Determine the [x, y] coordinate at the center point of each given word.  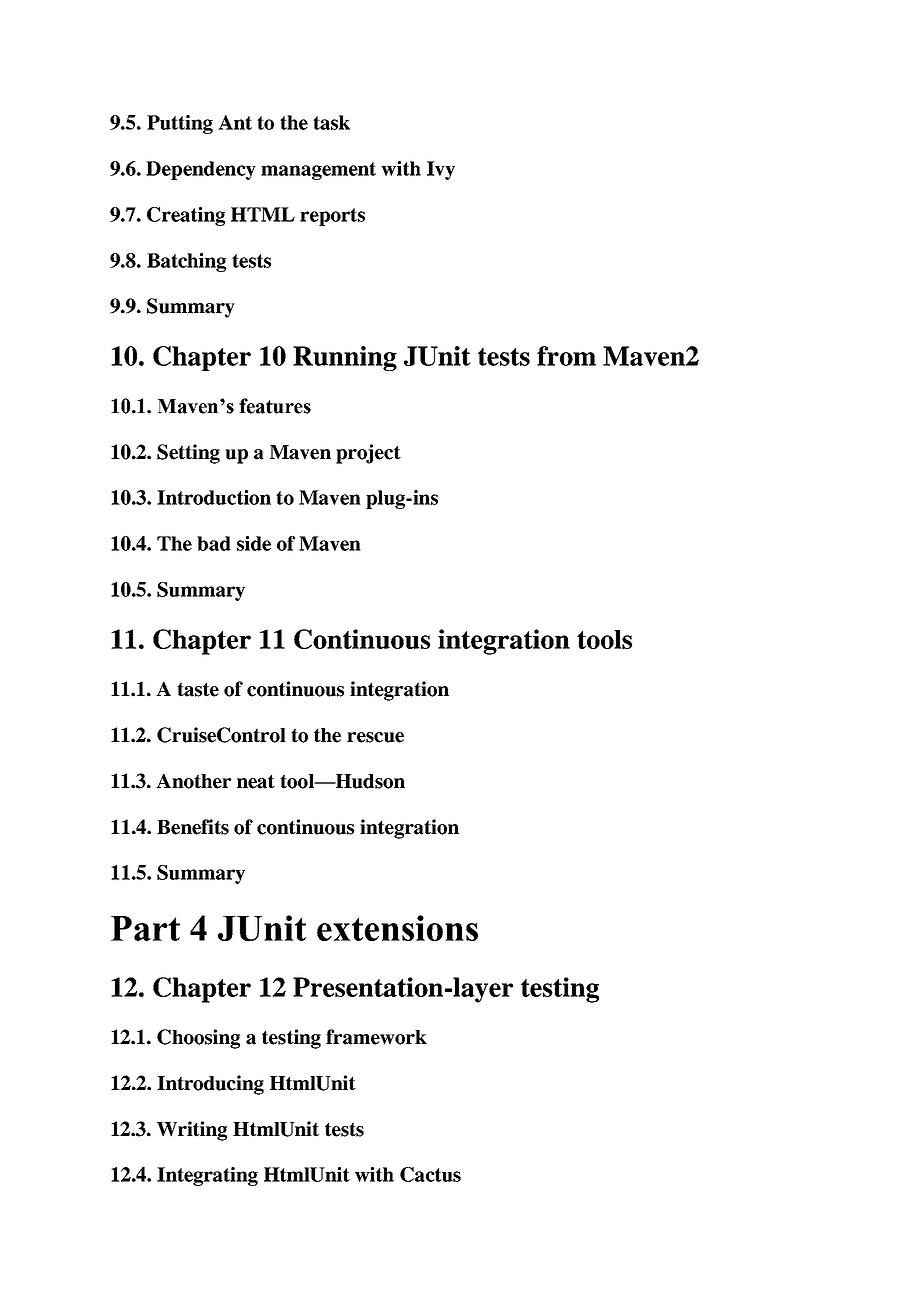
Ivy [441, 170]
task [331, 122]
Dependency [201, 170]
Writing [192, 1131]
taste [198, 689]
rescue [375, 737]
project [368, 454]
